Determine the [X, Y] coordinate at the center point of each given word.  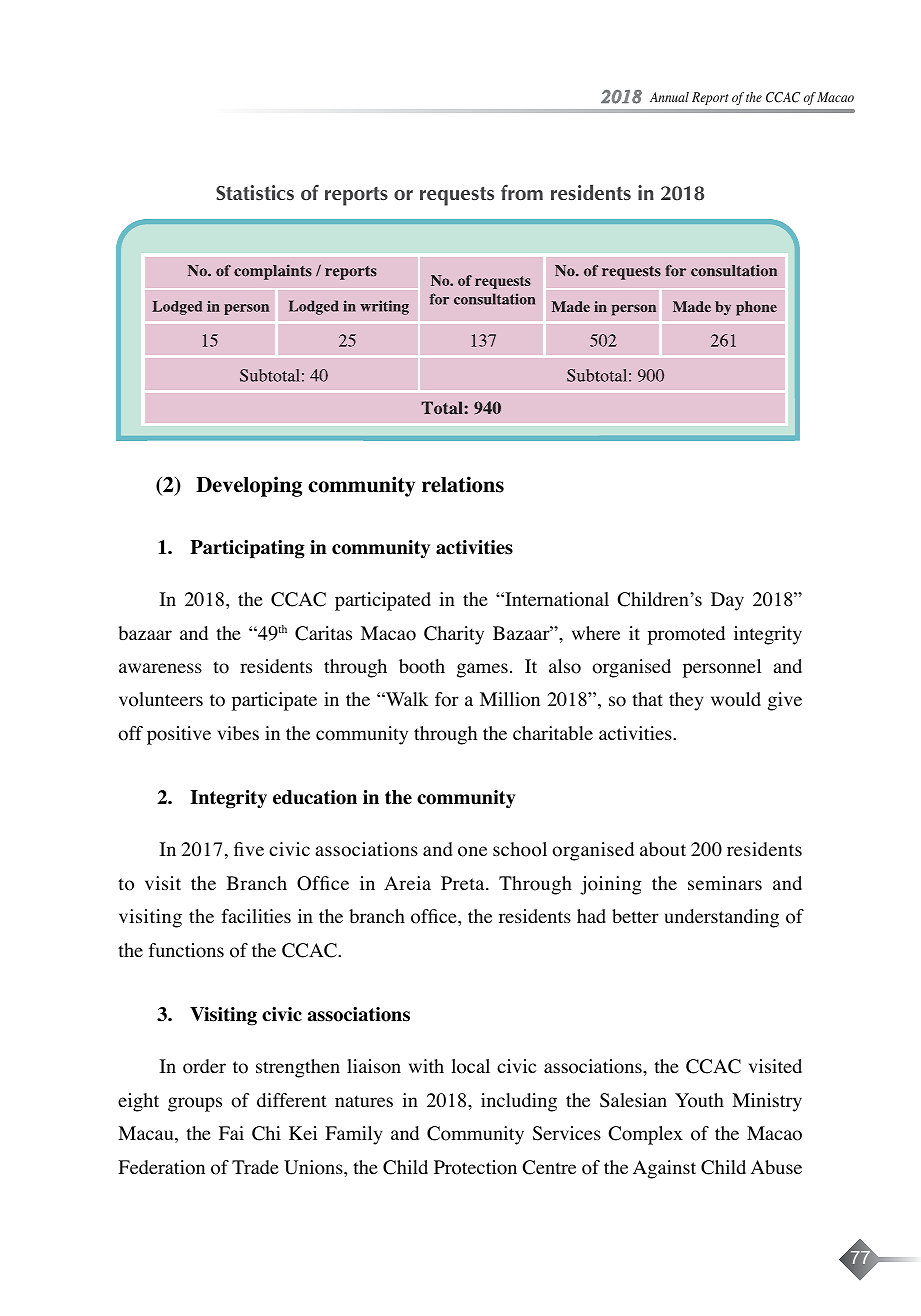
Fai [231, 1133]
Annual [669, 97]
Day [727, 601]
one [472, 851]
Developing [249, 486]
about [663, 849]
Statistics [255, 192]
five [249, 849]
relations [463, 484]
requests [457, 196]
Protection [475, 1167]
